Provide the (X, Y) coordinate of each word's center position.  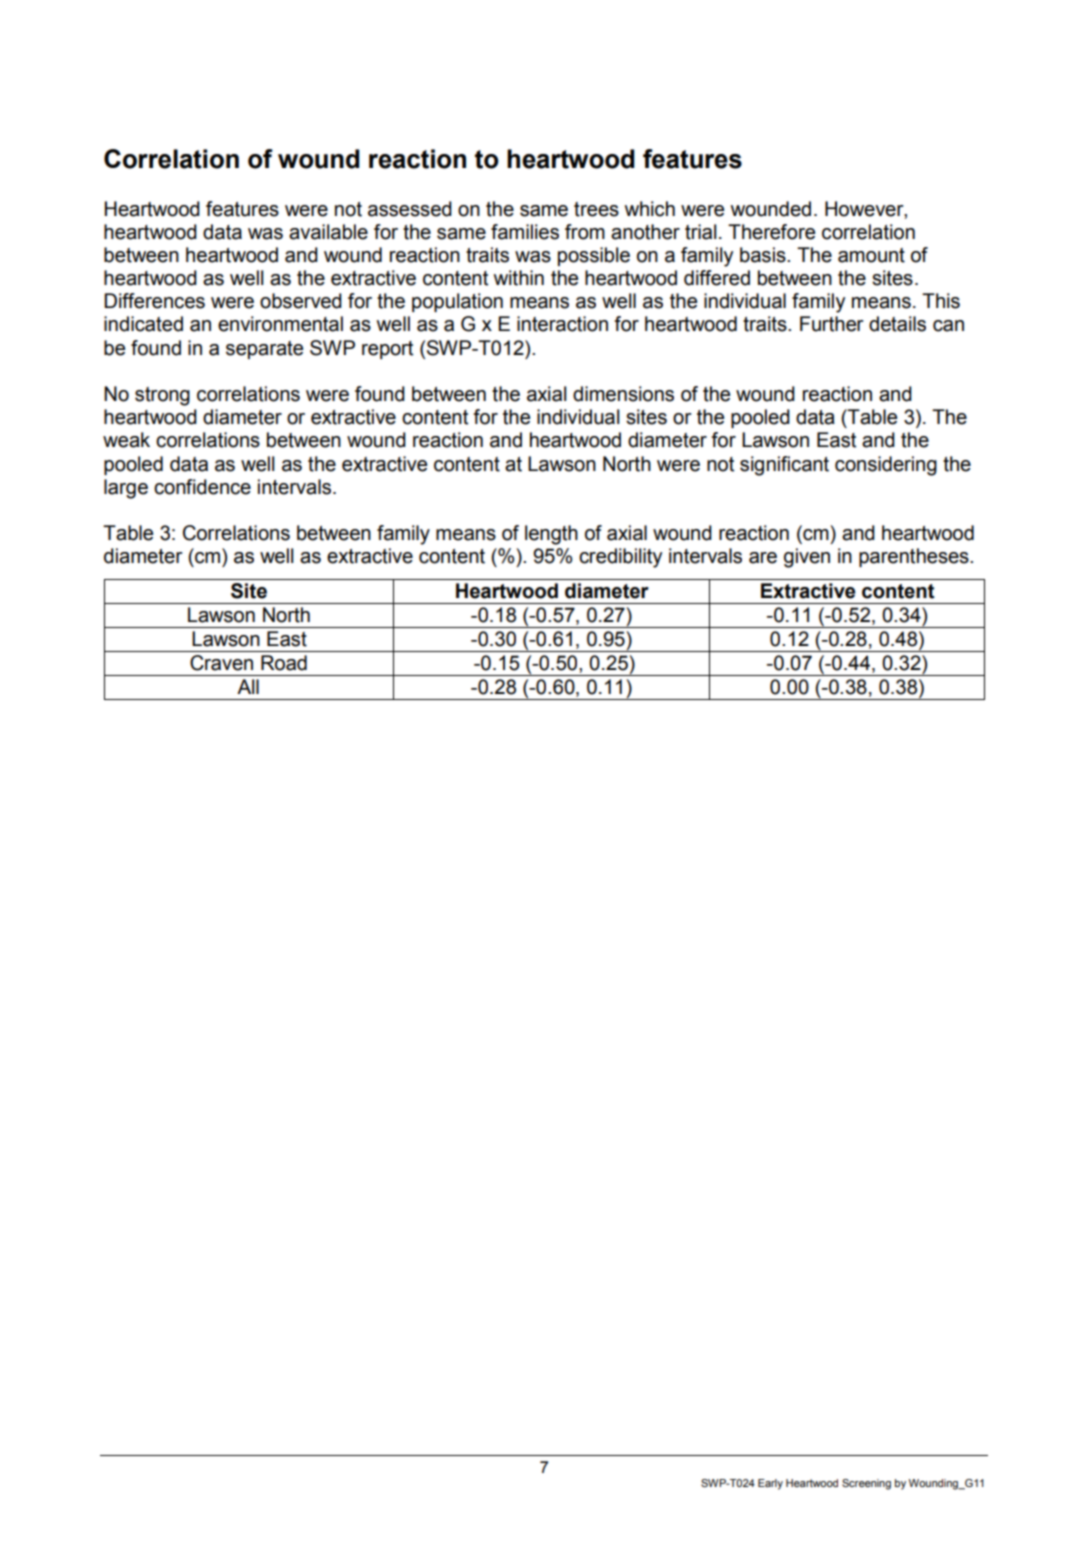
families (525, 232)
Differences (154, 301)
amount (871, 255)
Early (770, 1484)
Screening (866, 1484)
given (807, 558)
